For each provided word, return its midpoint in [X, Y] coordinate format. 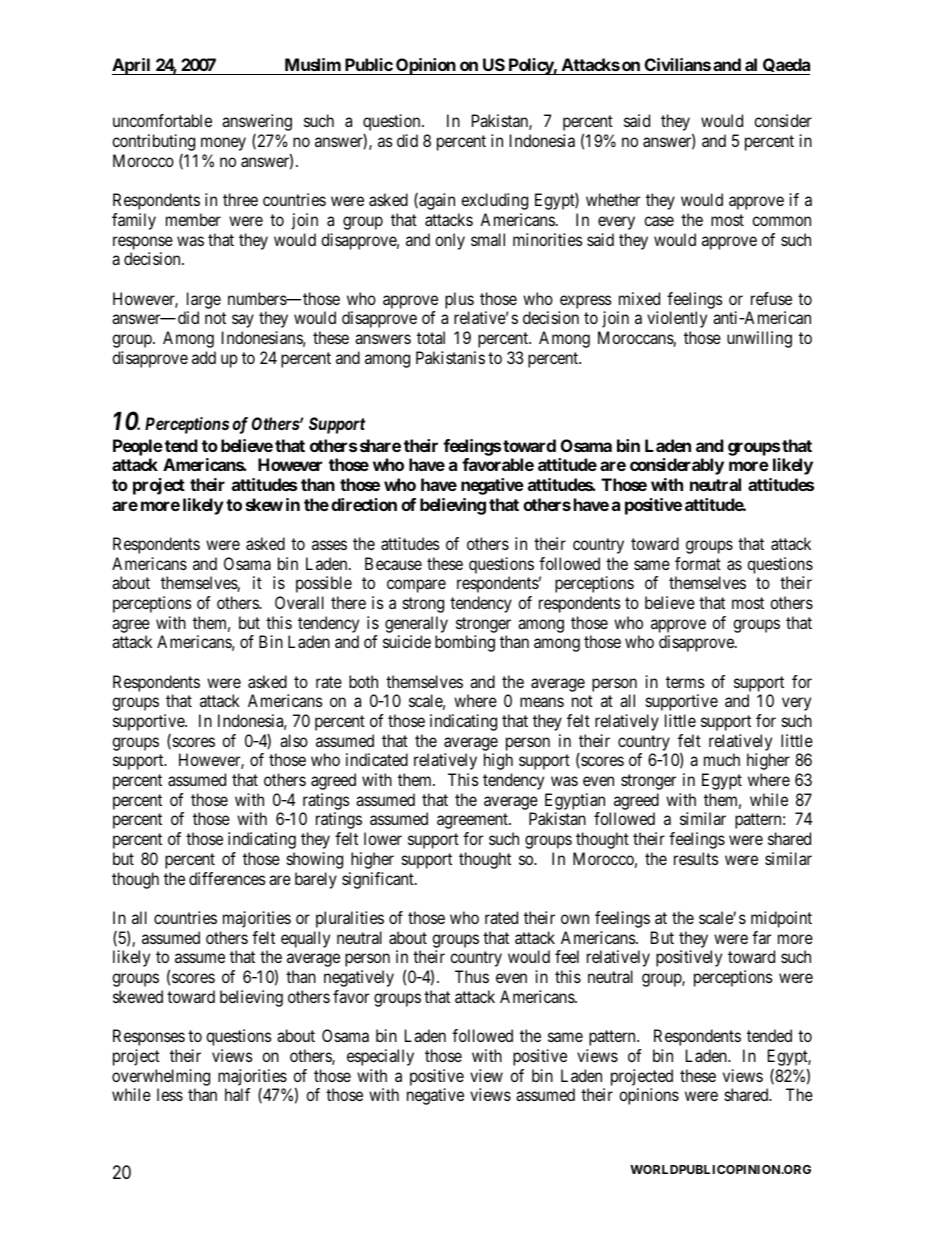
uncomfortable [162, 120]
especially [380, 1057]
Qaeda [785, 66]
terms [685, 682]
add [204, 357]
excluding [494, 201]
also [294, 740]
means [542, 702]
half [237, 1094]
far [761, 937]
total [431, 337]
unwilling [759, 339]
